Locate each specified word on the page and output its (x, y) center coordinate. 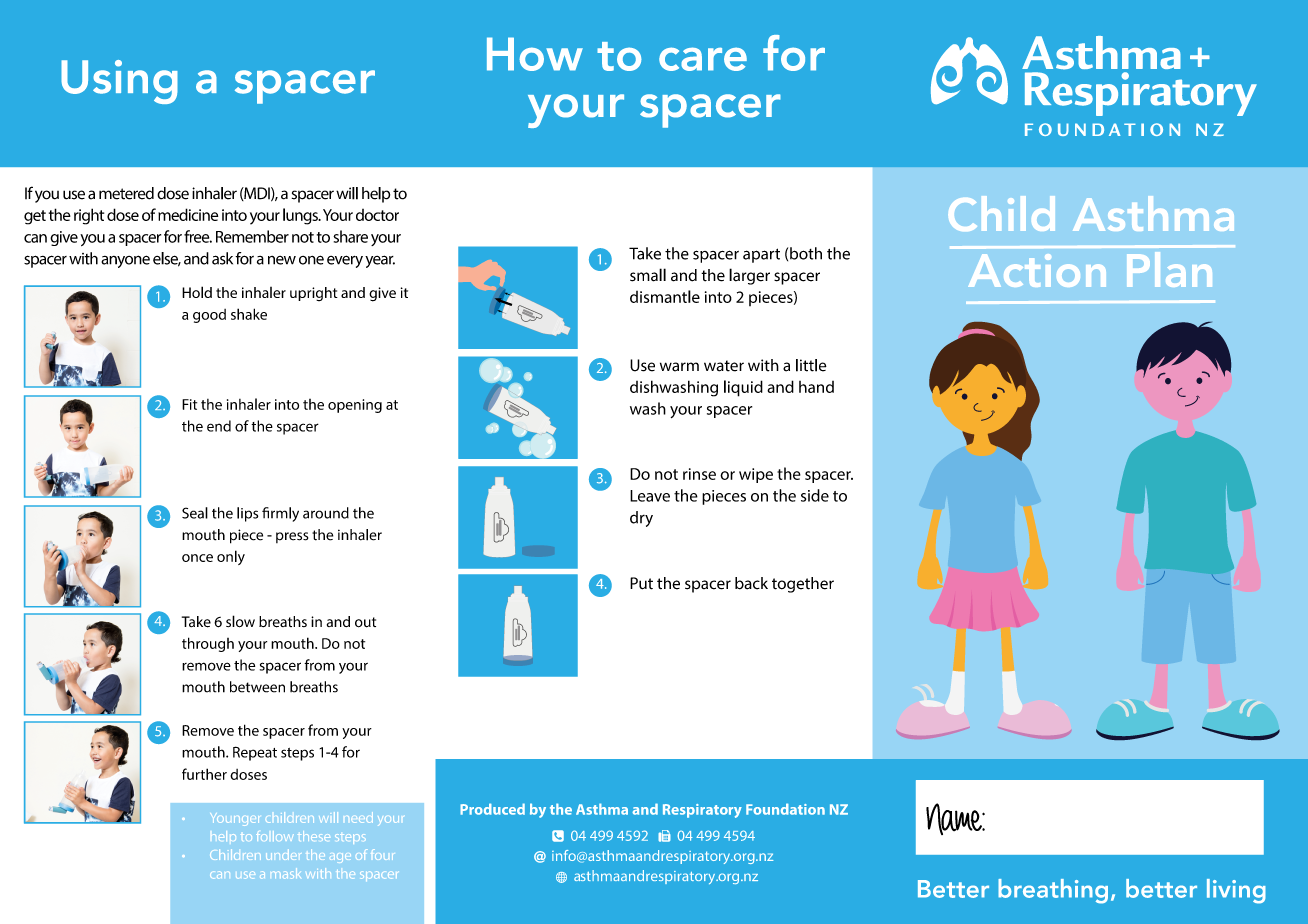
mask (288, 873)
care (703, 59)
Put (641, 583)
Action (1037, 270)
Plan (1169, 269)
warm (679, 367)
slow (240, 621)
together (803, 585)
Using (119, 82)
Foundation (785, 809)
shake (249, 314)
